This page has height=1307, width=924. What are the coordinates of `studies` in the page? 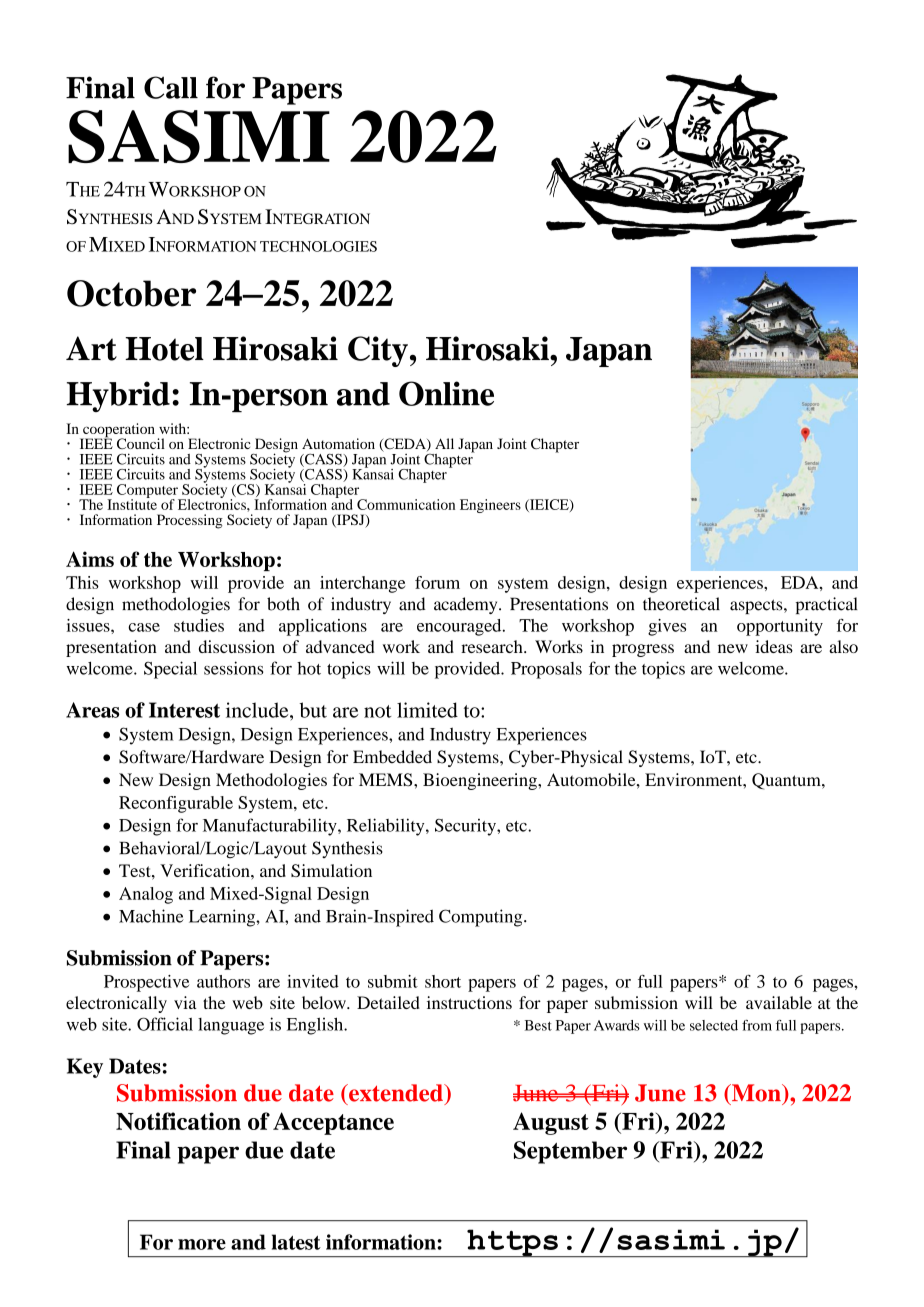 It's located at (199, 625).
